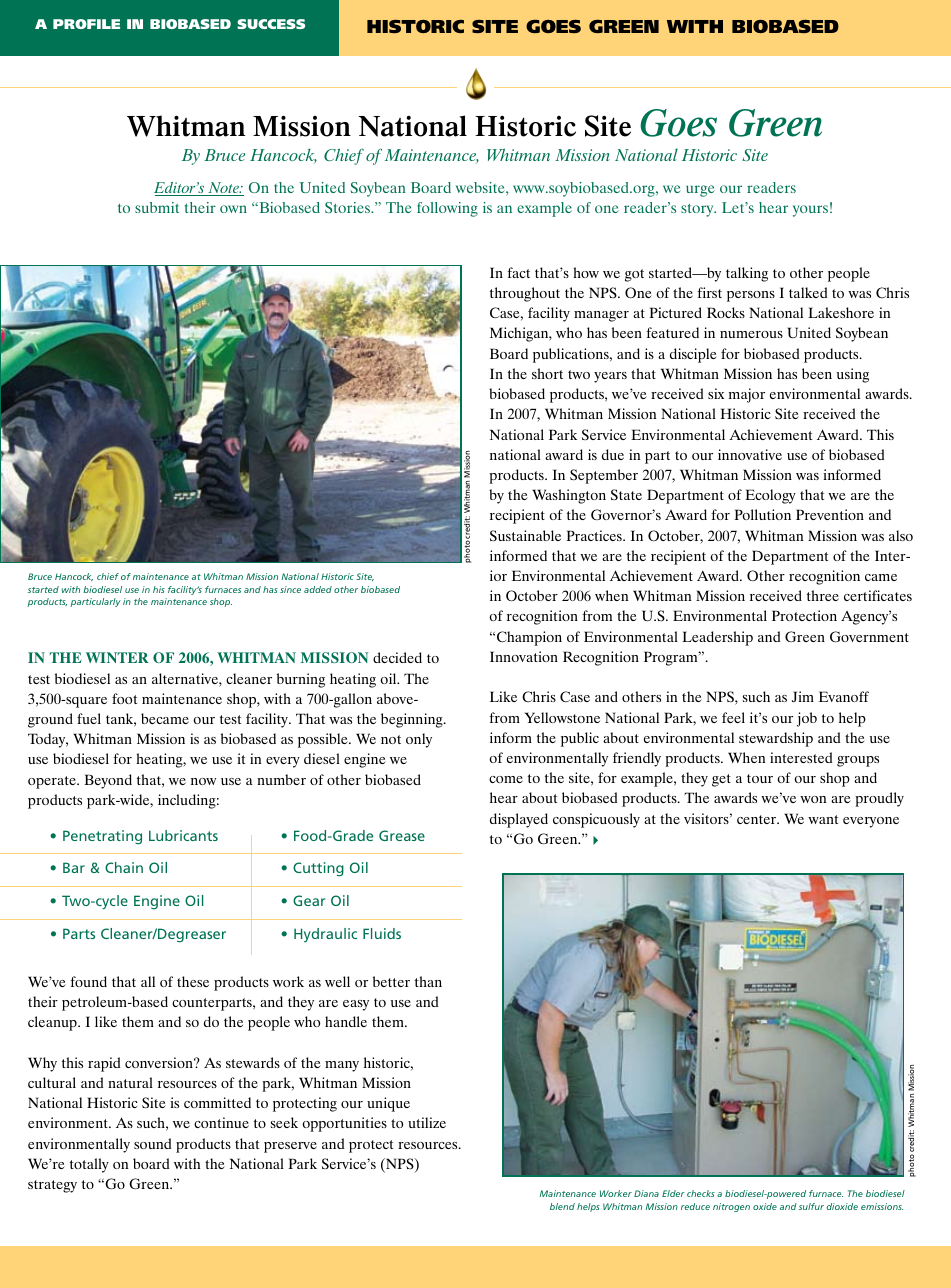 The image size is (951, 1288). I want to click on short, so click(547, 373).
